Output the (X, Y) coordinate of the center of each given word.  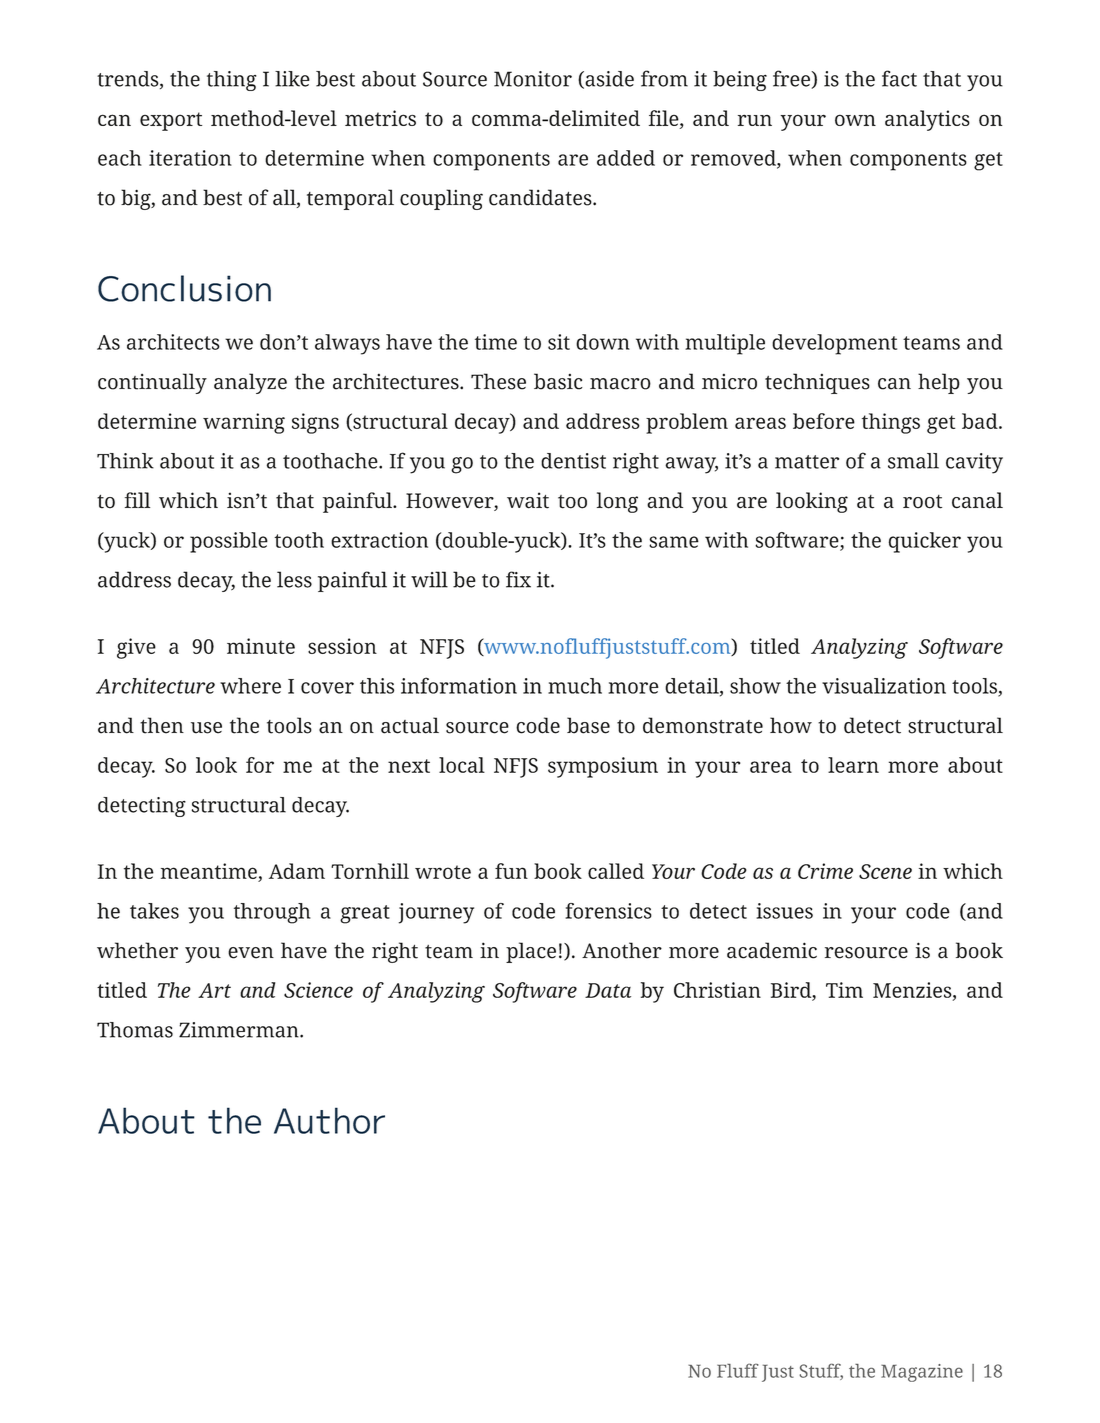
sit (559, 342)
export (171, 121)
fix (518, 579)
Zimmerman (240, 1030)
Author (329, 1120)
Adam (297, 871)
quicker (925, 542)
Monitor (533, 79)
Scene (885, 871)
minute (261, 646)
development (834, 344)
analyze (250, 383)
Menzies (913, 991)
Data (608, 990)
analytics (927, 120)
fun (511, 871)
